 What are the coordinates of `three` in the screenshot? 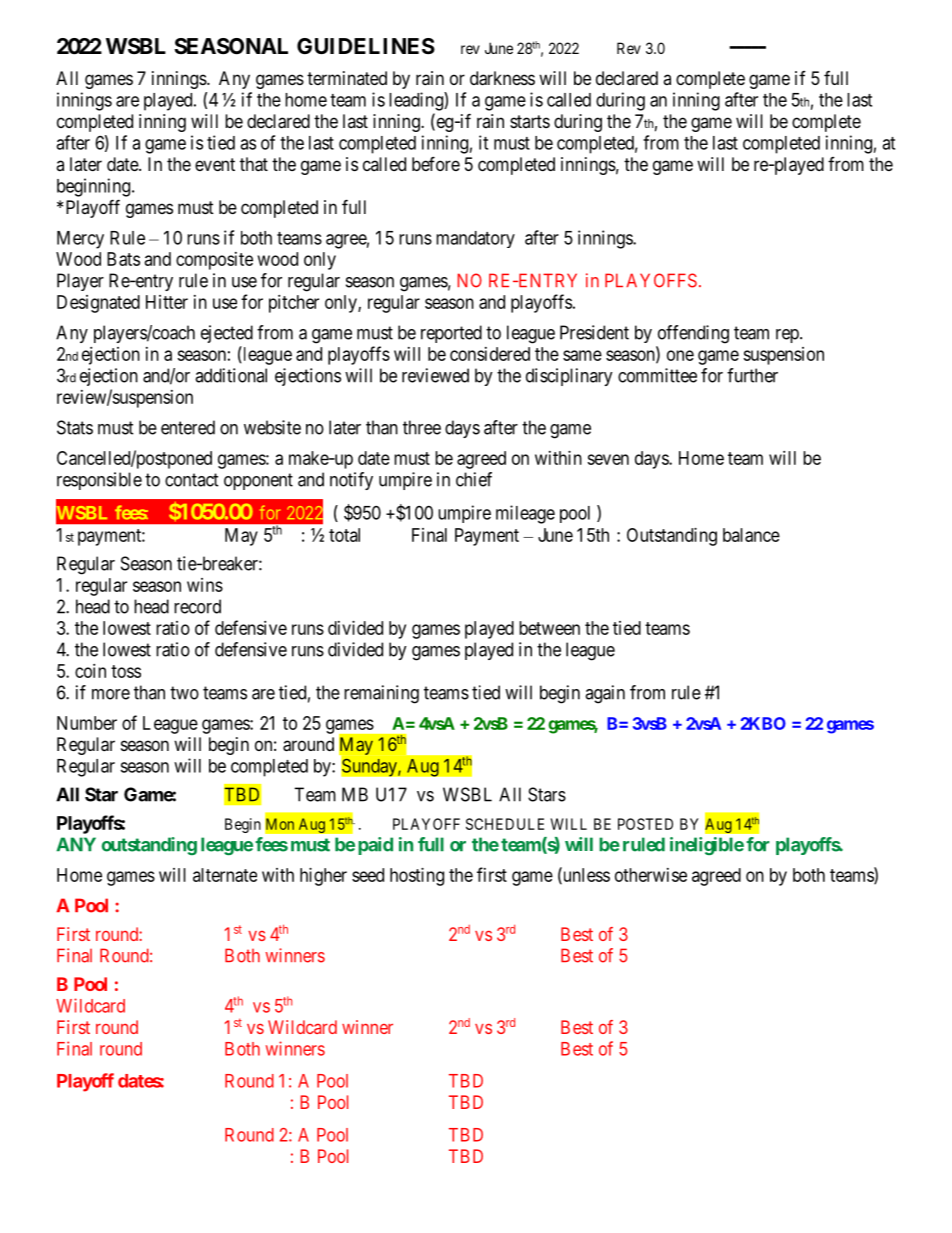 It's located at (422, 427).
